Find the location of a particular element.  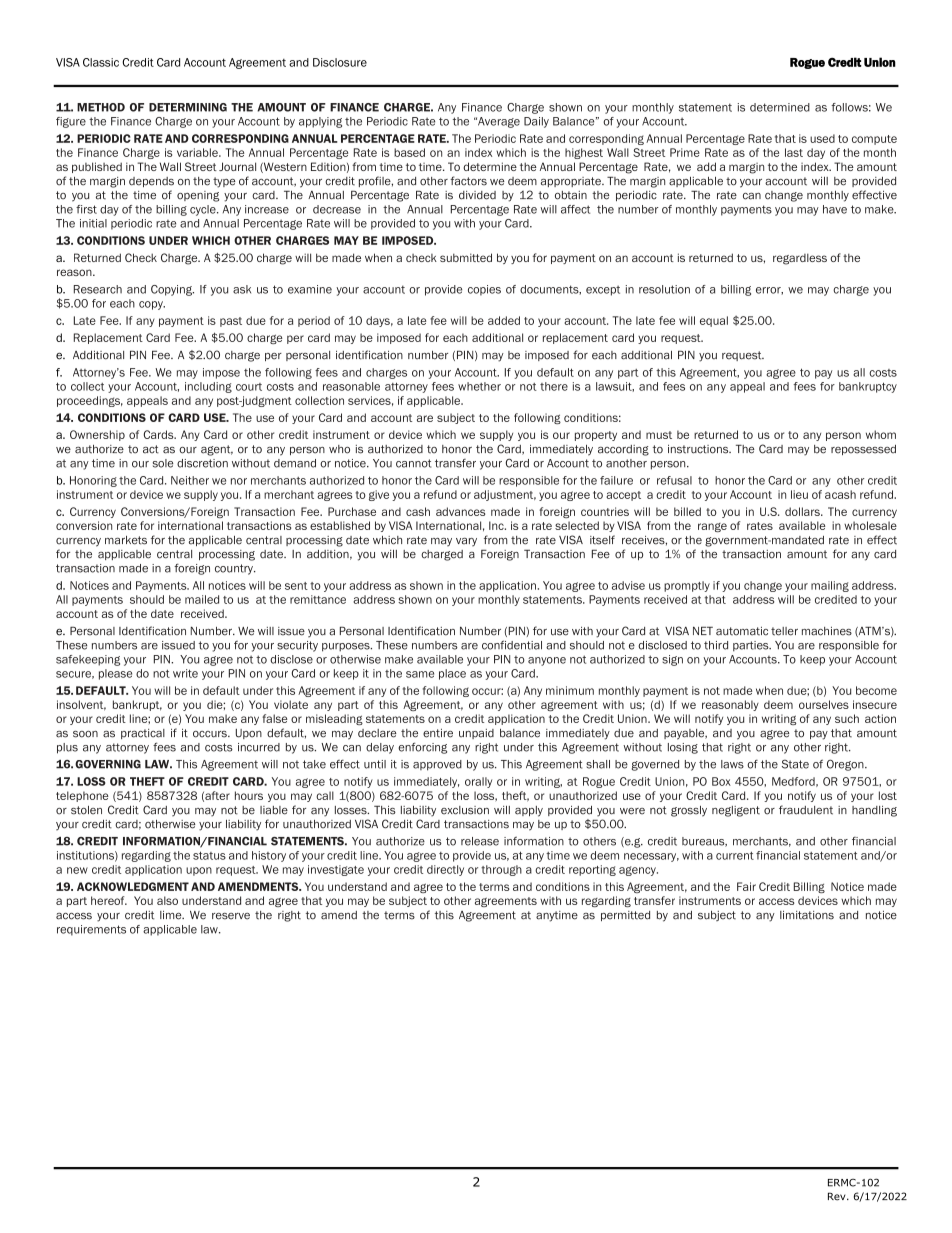

Neither is located at coordinates (190, 480).
